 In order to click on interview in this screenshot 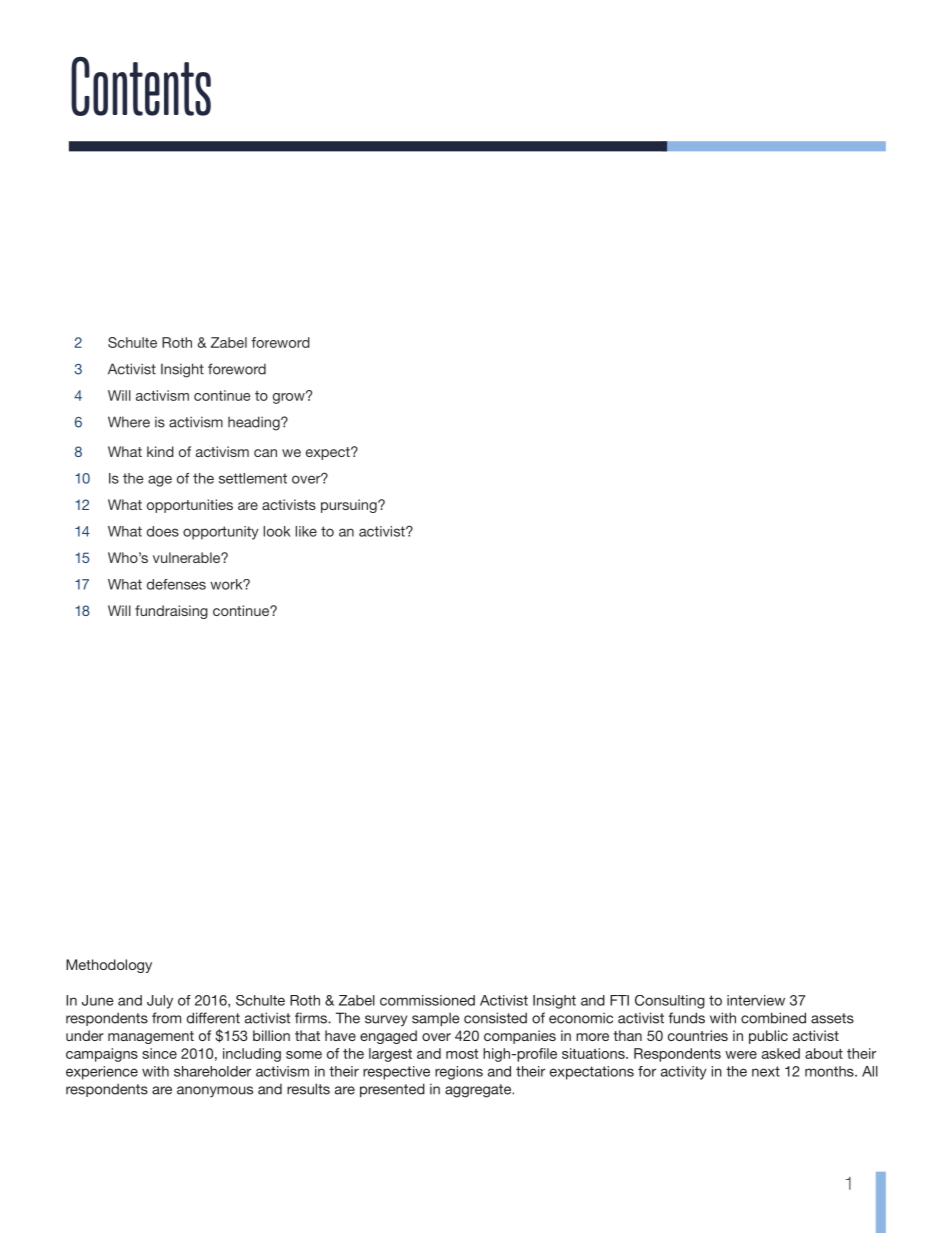, I will do `click(756, 1000)`.
